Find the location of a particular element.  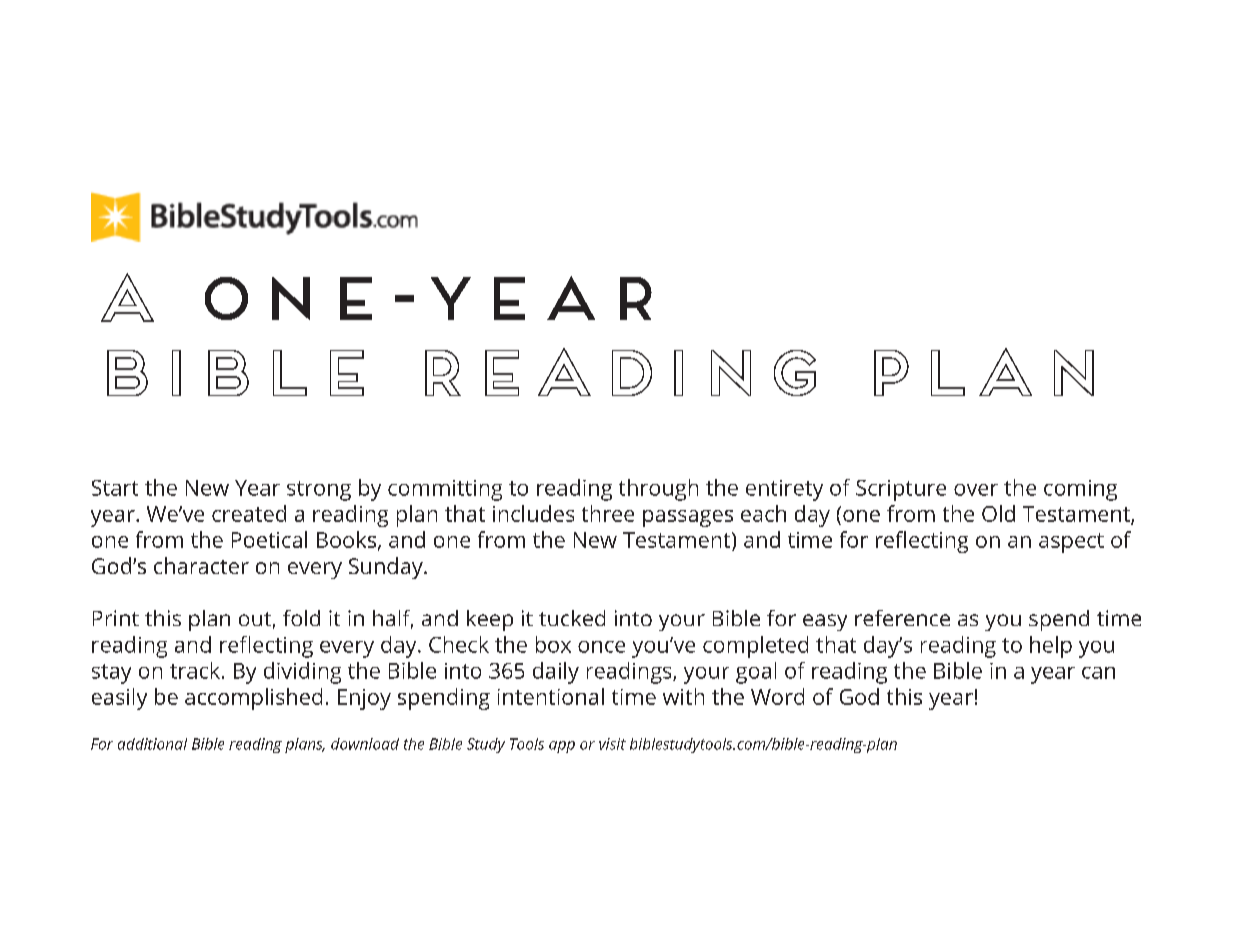

Sunday is located at coordinates (387, 568).
